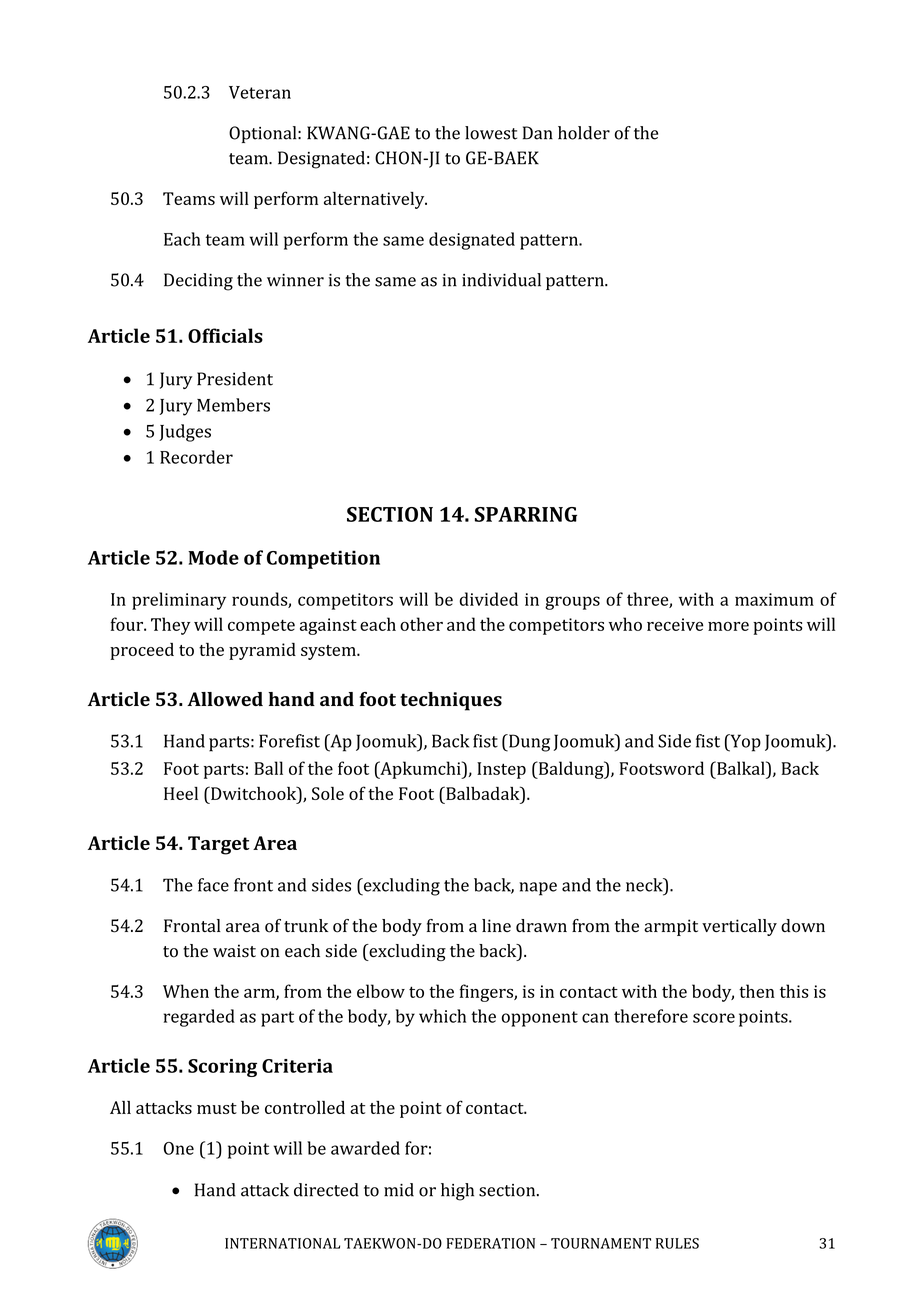  What do you see at coordinates (260, 92) in the document?
I see `Veteran` at bounding box center [260, 92].
